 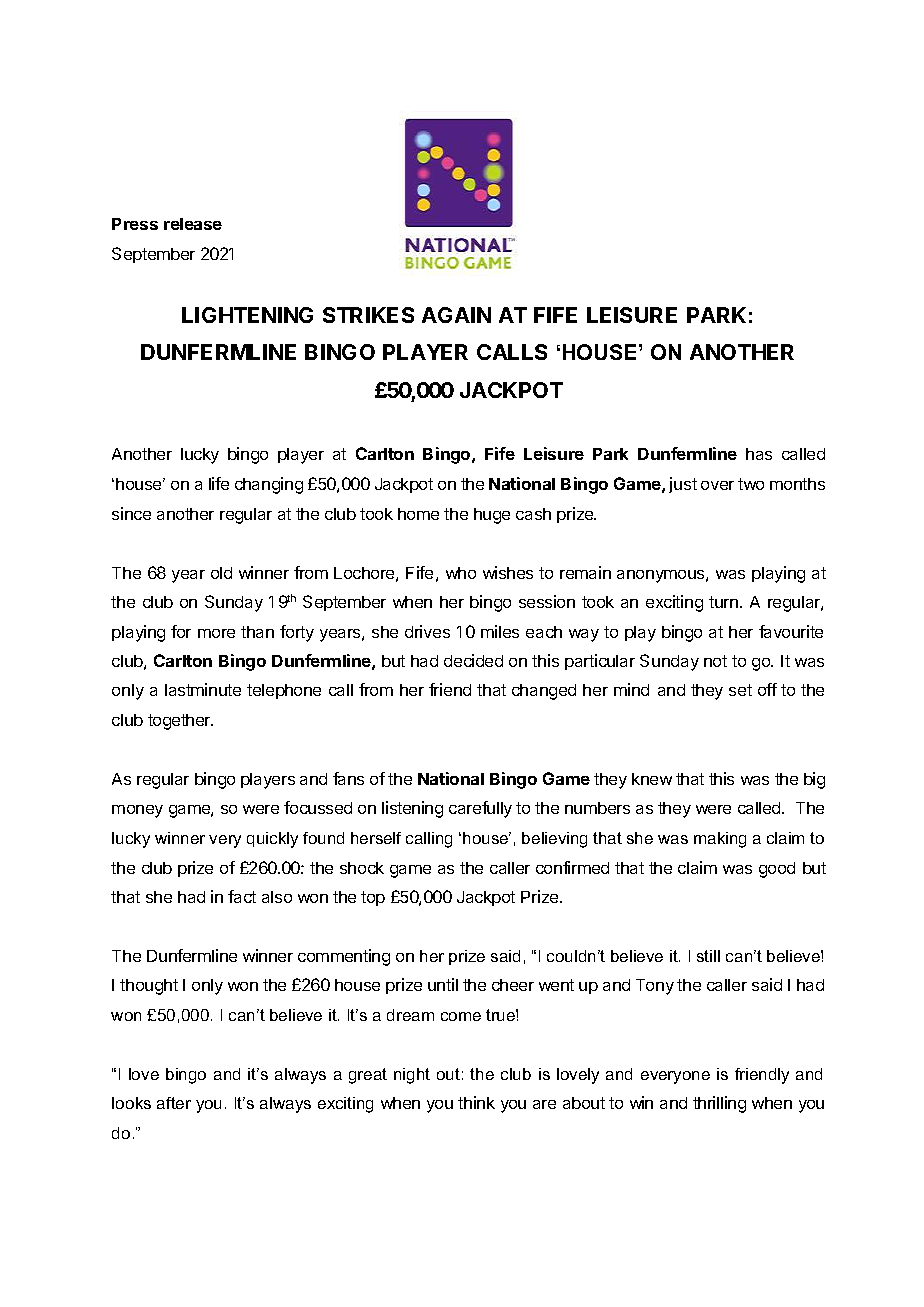 I want to click on release, so click(x=193, y=224).
